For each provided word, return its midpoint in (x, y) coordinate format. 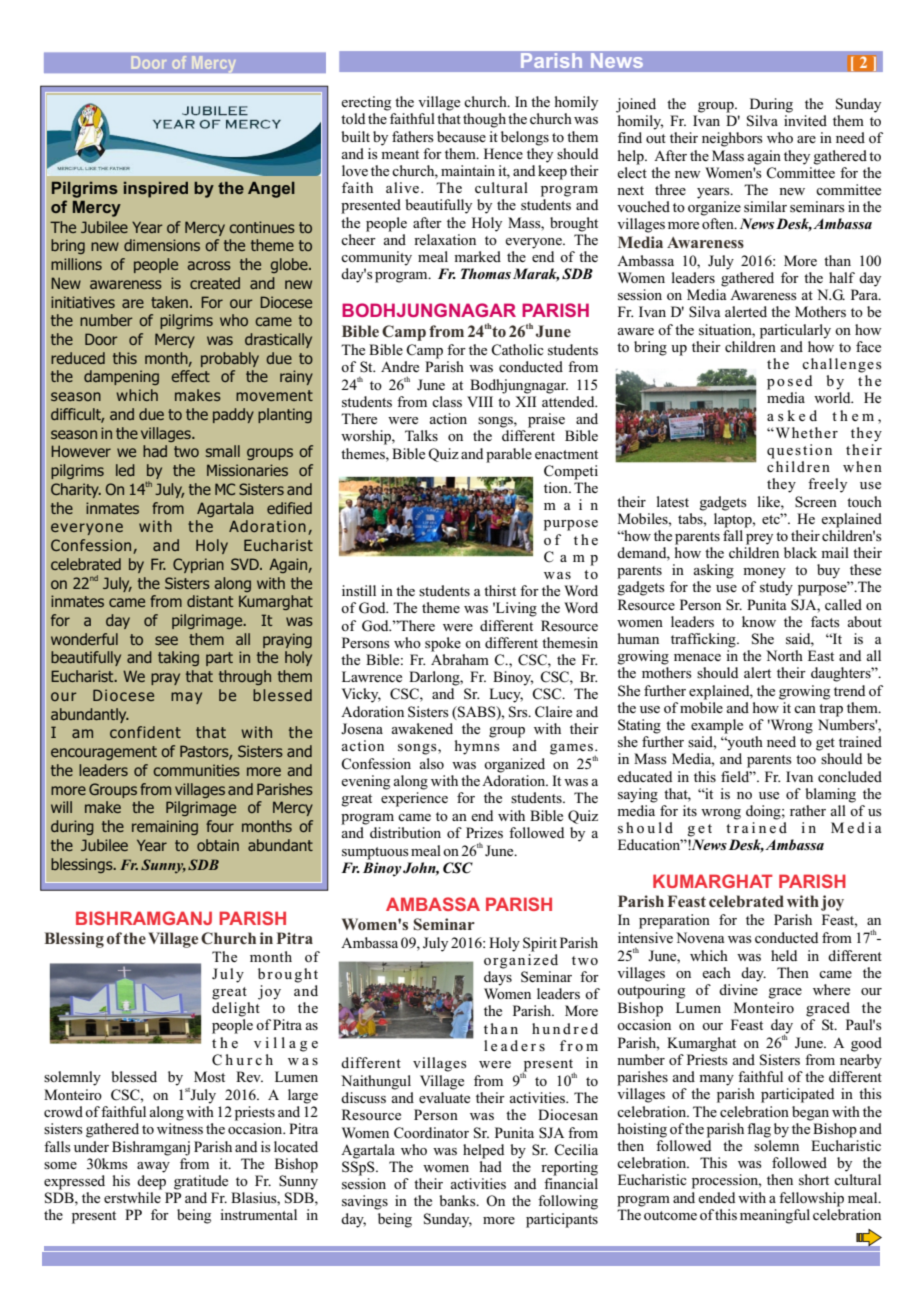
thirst (500, 591)
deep (151, 1182)
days (498, 978)
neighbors (732, 139)
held (784, 955)
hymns (477, 747)
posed (789, 382)
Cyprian (198, 565)
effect (190, 376)
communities (196, 770)
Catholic (517, 350)
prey (759, 539)
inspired (156, 190)
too (806, 759)
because (461, 136)
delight (236, 1009)
